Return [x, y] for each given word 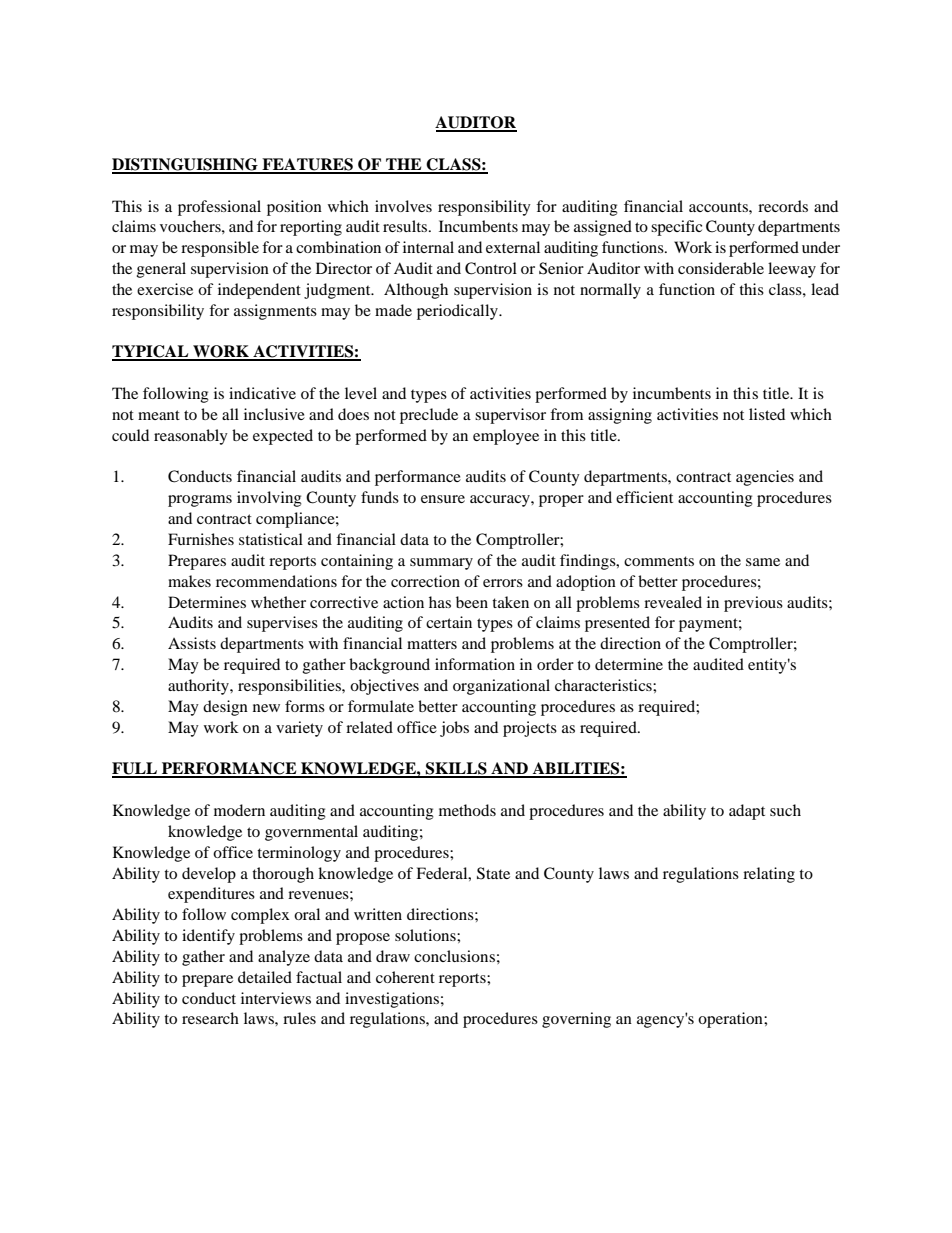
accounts [719, 207]
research [210, 1018]
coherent [405, 977]
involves [403, 206]
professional [219, 208]
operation [731, 1020]
